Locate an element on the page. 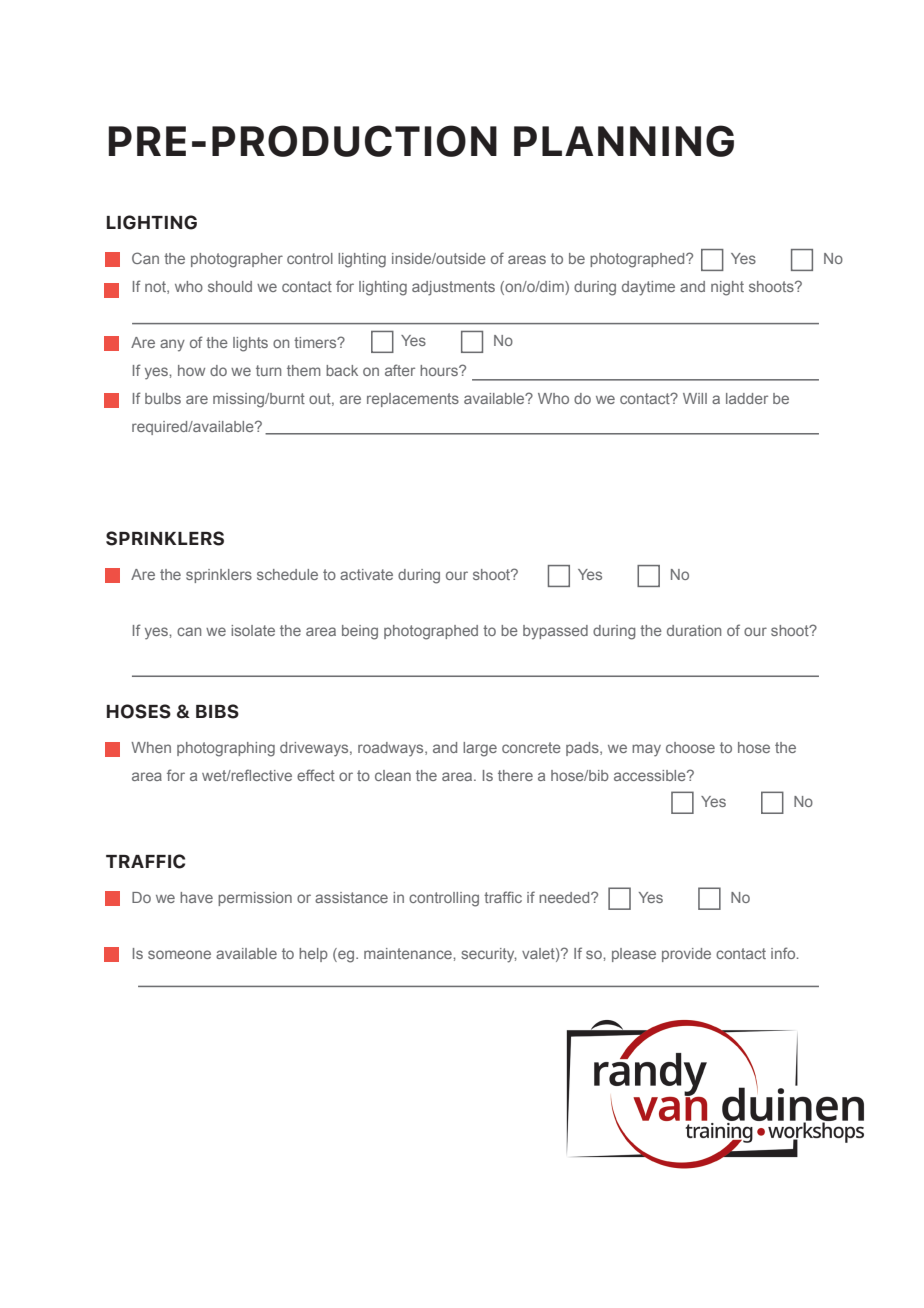 This document has height=1308, width=924. night is located at coordinates (727, 288).
